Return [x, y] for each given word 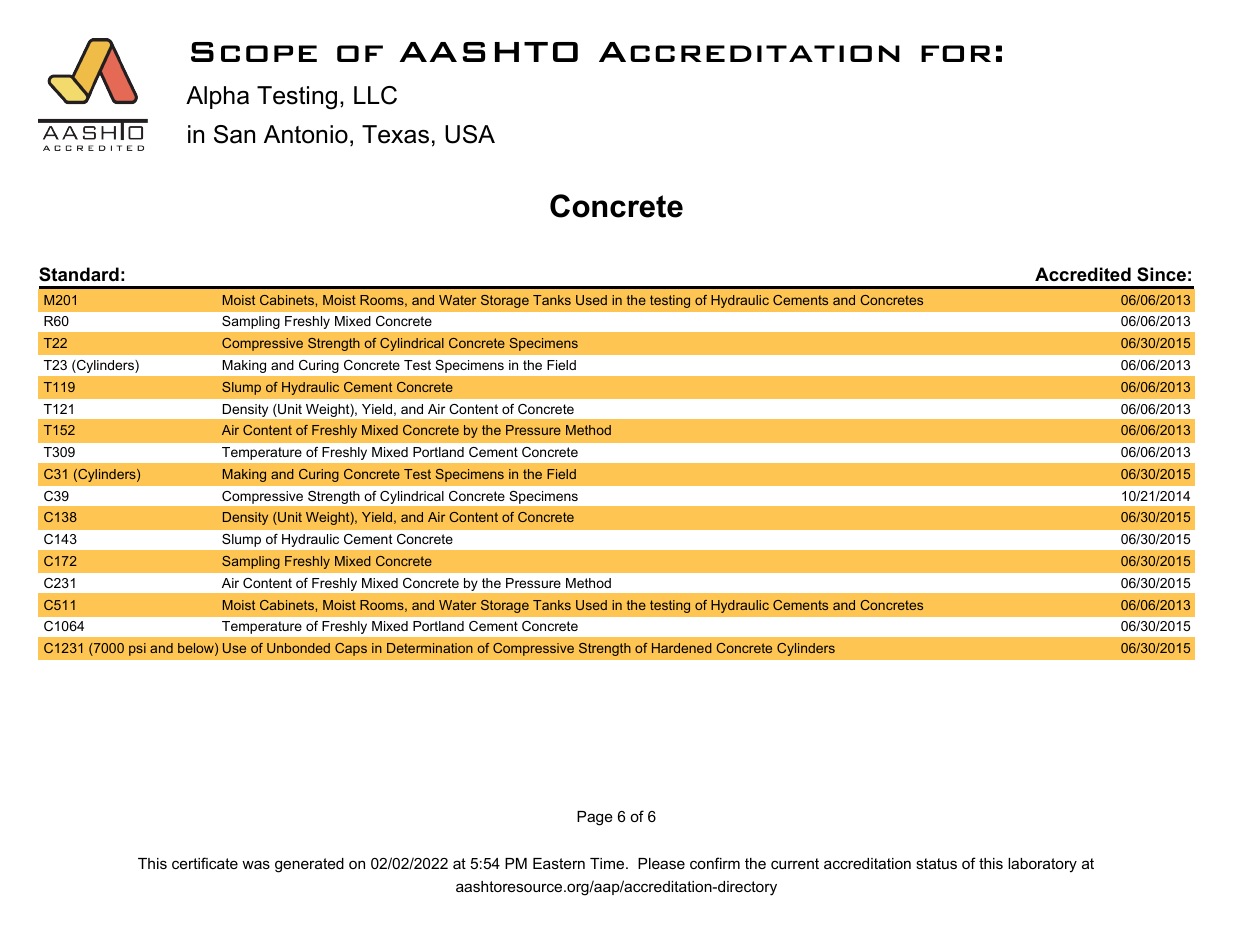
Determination [430, 648]
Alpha [217, 97]
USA [470, 134]
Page [595, 818]
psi [137, 649]
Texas [395, 134]
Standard [79, 274]
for [956, 53]
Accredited [1083, 274]
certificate [205, 863]
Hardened [682, 648]
